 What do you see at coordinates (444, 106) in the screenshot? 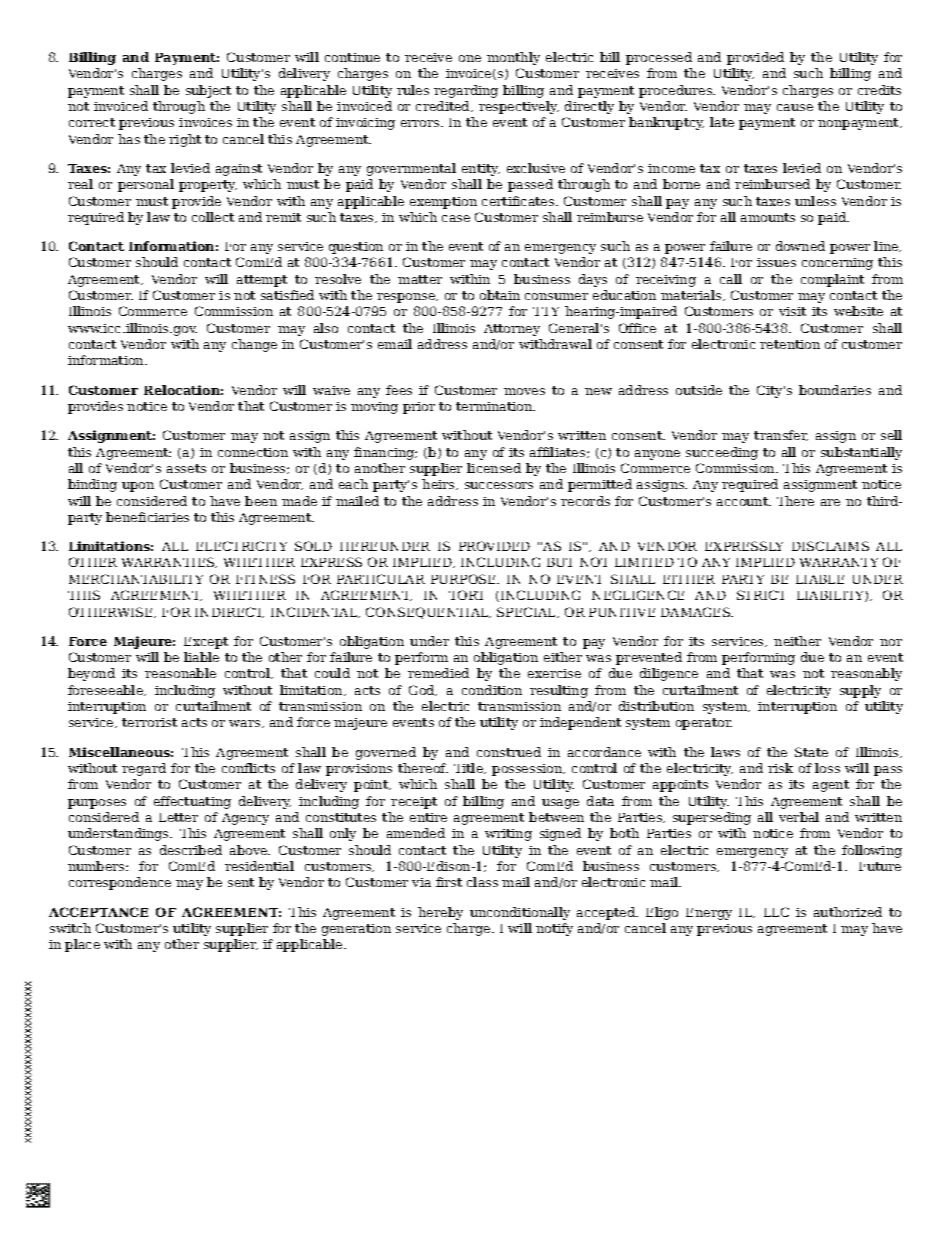
I see `credited` at bounding box center [444, 106].
